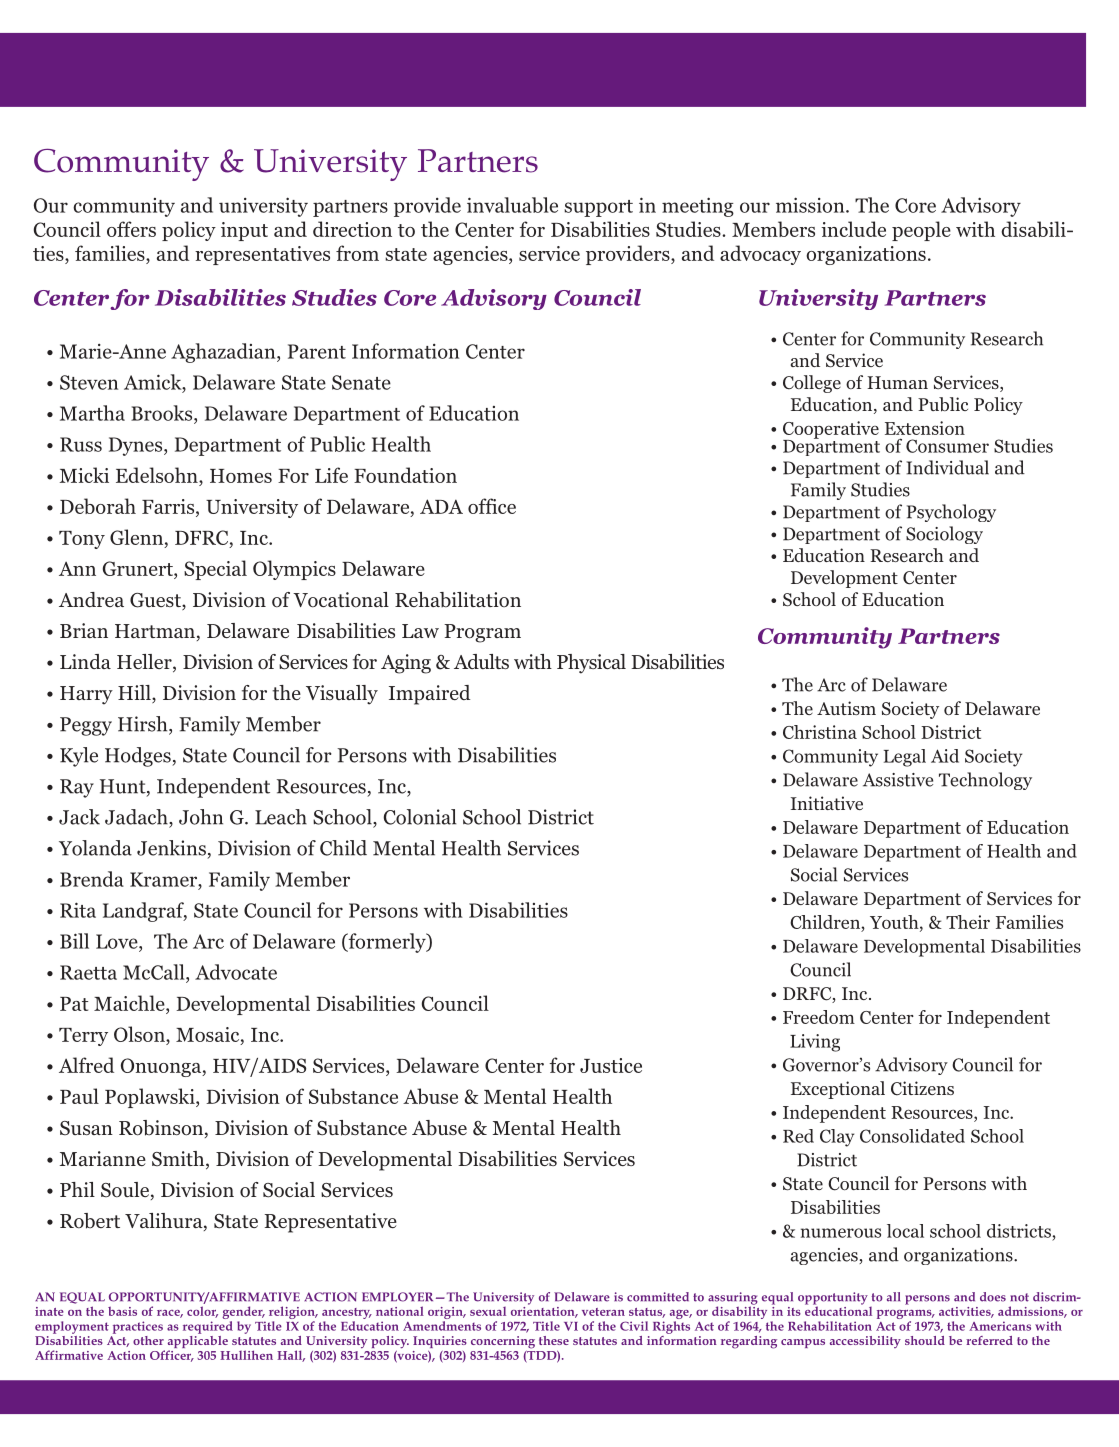 This image has height=1447, width=1119. What do you see at coordinates (921, 231) in the image?
I see `people` at bounding box center [921, 231].
